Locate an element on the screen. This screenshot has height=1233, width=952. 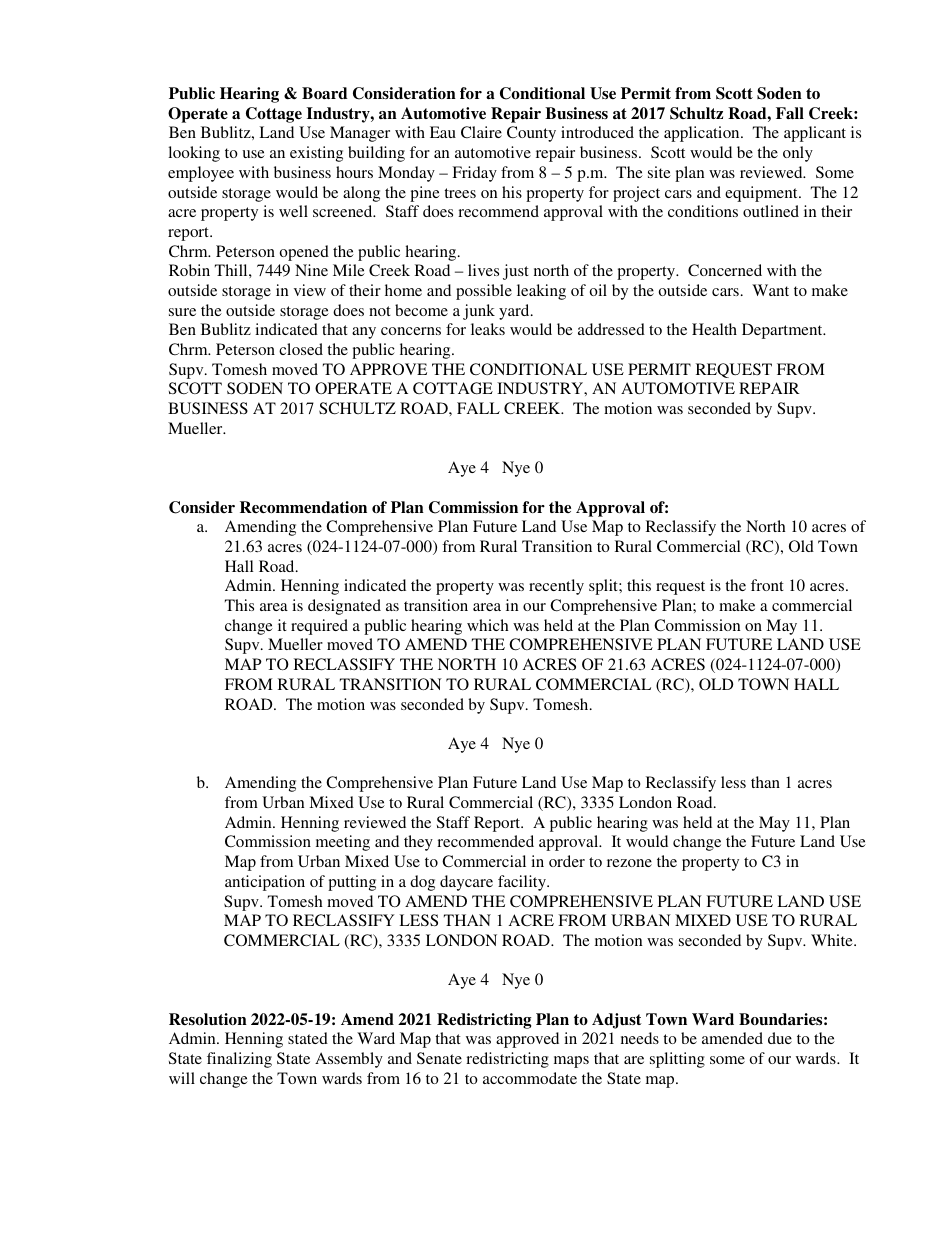
facility is located at coordinates (523, 883).
